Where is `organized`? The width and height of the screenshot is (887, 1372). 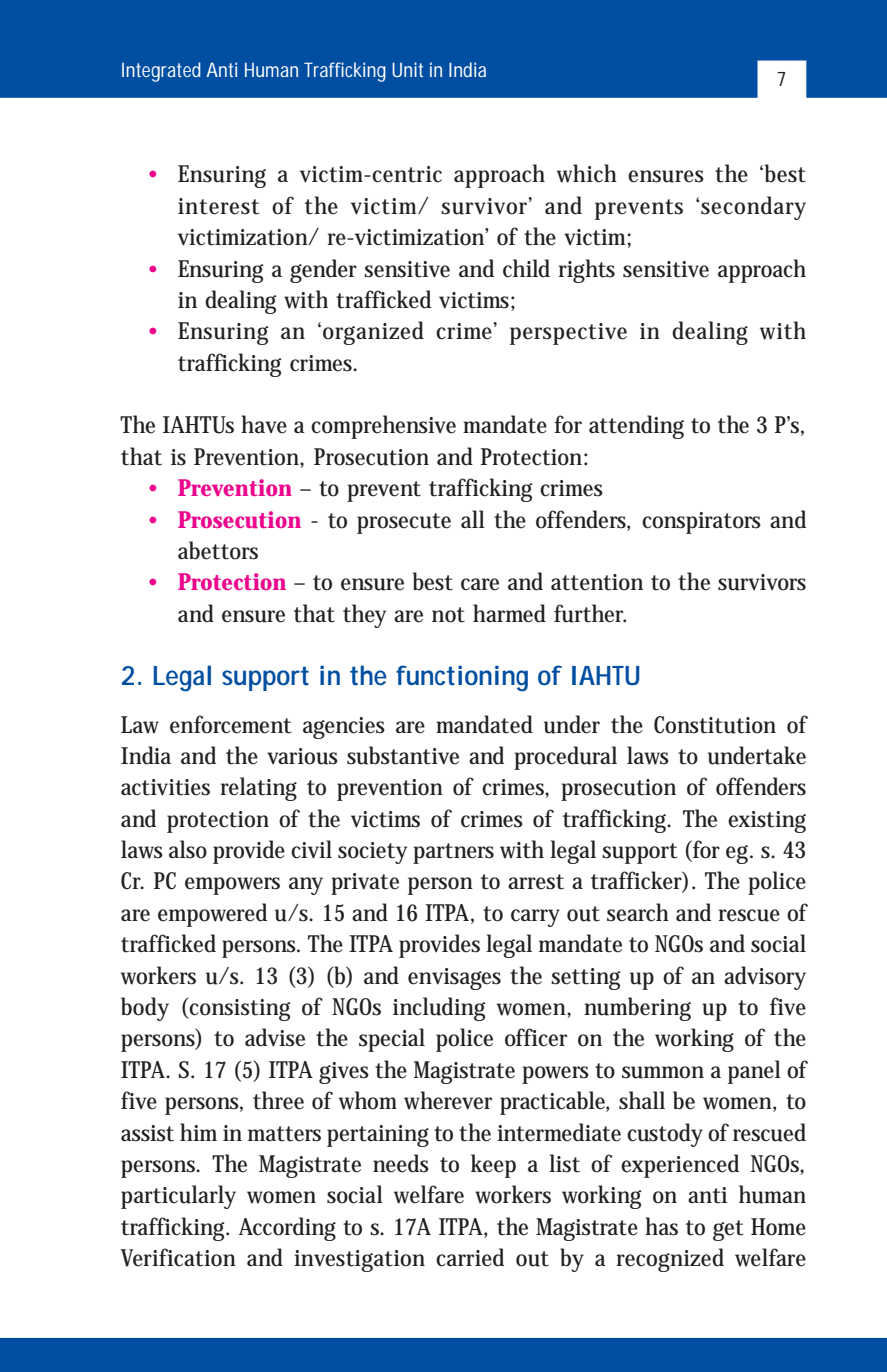
organized is located at coordinates (373, 333).
